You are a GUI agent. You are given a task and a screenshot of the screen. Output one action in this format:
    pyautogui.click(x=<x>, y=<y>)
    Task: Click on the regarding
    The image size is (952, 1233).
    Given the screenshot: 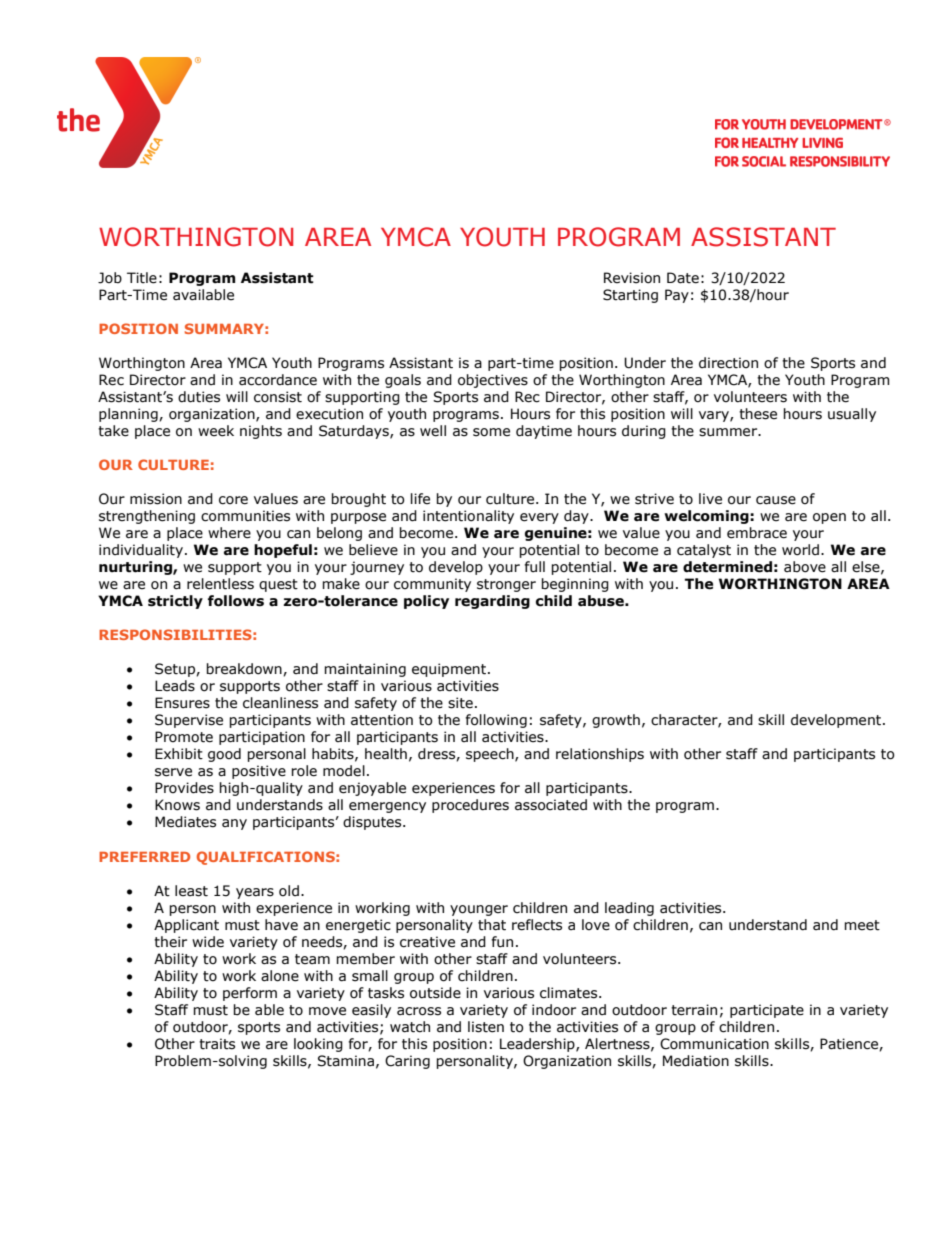 What is the action you would take?
    pyautogui.click(x=492, y=602)
